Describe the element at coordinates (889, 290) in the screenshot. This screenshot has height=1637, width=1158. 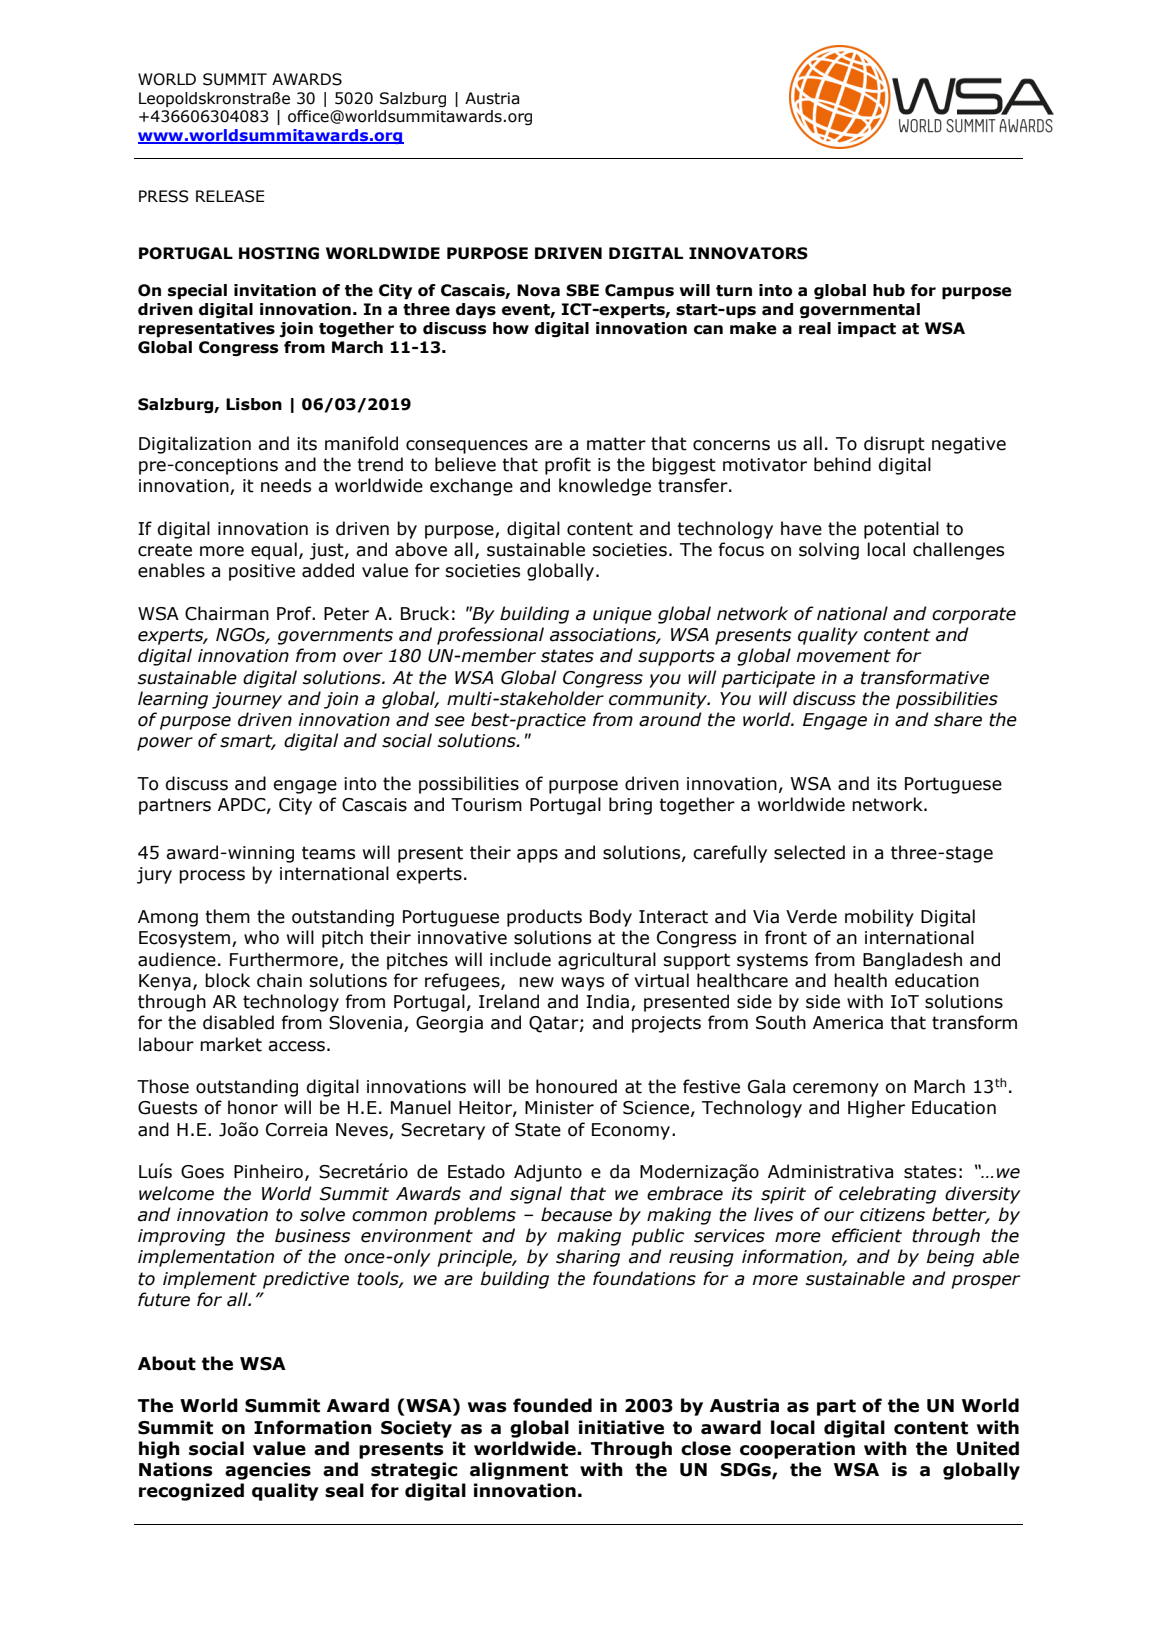
I see `hub` at that location.
